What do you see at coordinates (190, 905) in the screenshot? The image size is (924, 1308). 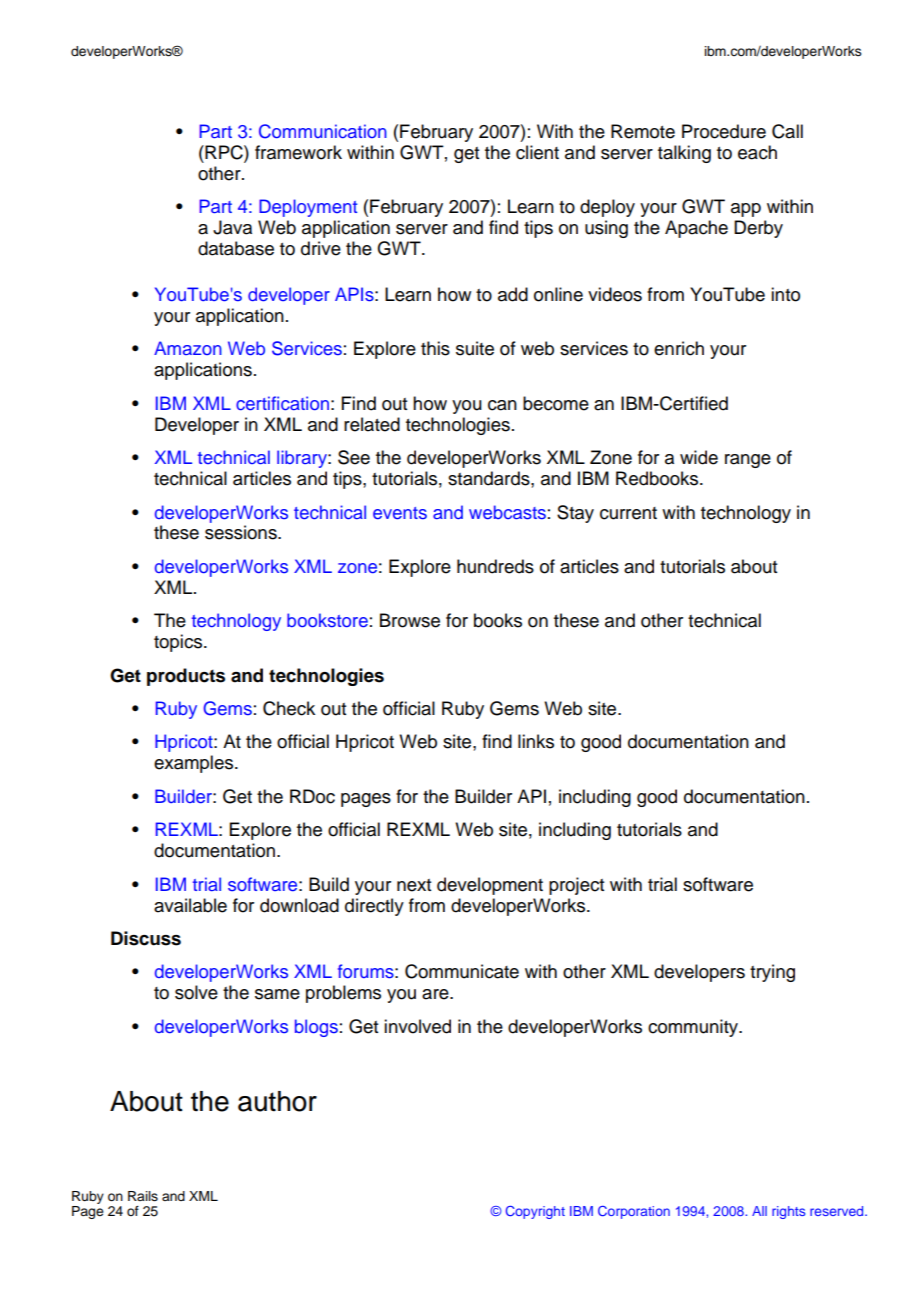 I see `available` at bounding box center [190, 905].
